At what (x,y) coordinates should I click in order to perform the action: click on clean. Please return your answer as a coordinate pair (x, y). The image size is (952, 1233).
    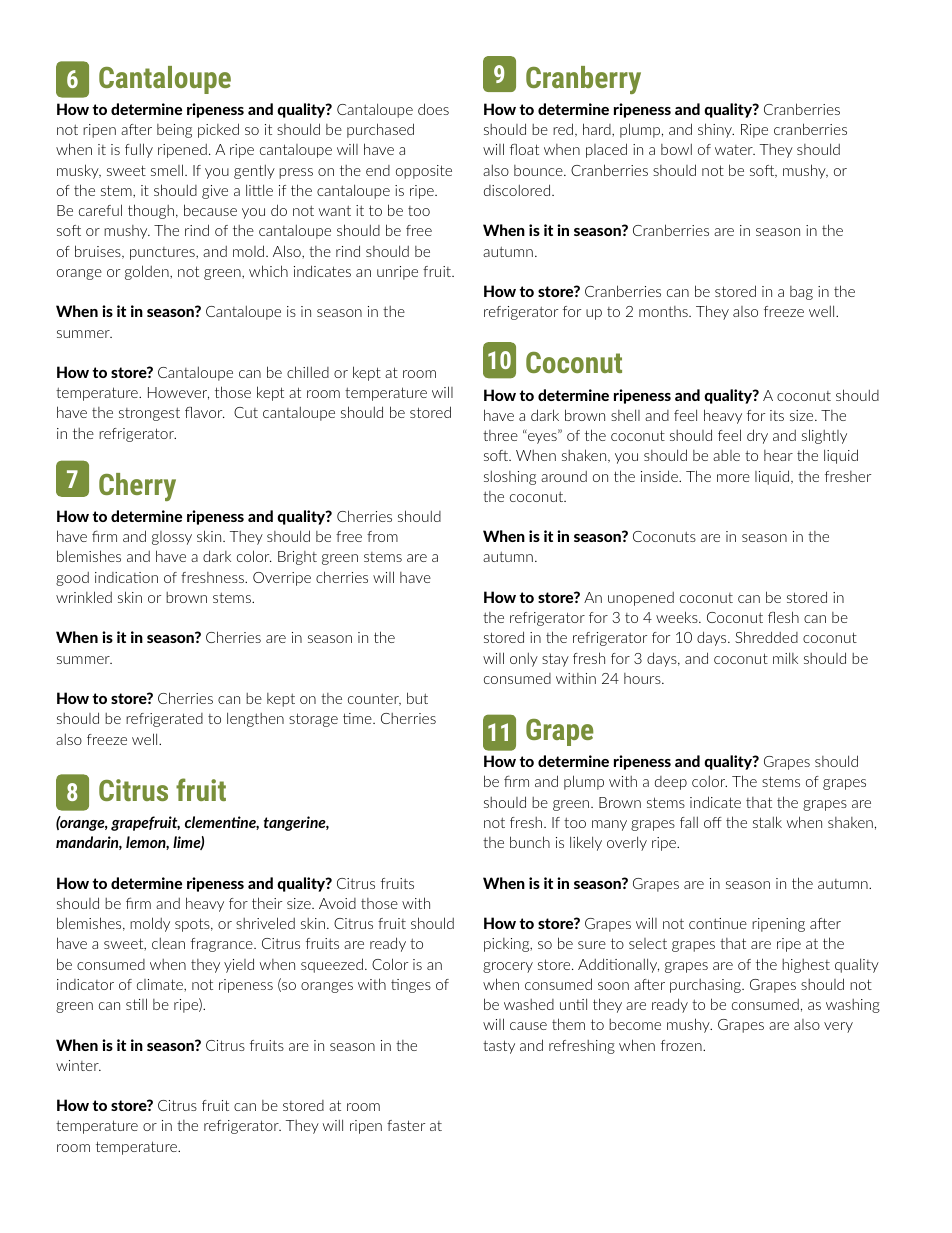
    Looking at the image, I should click on (168, 943).
